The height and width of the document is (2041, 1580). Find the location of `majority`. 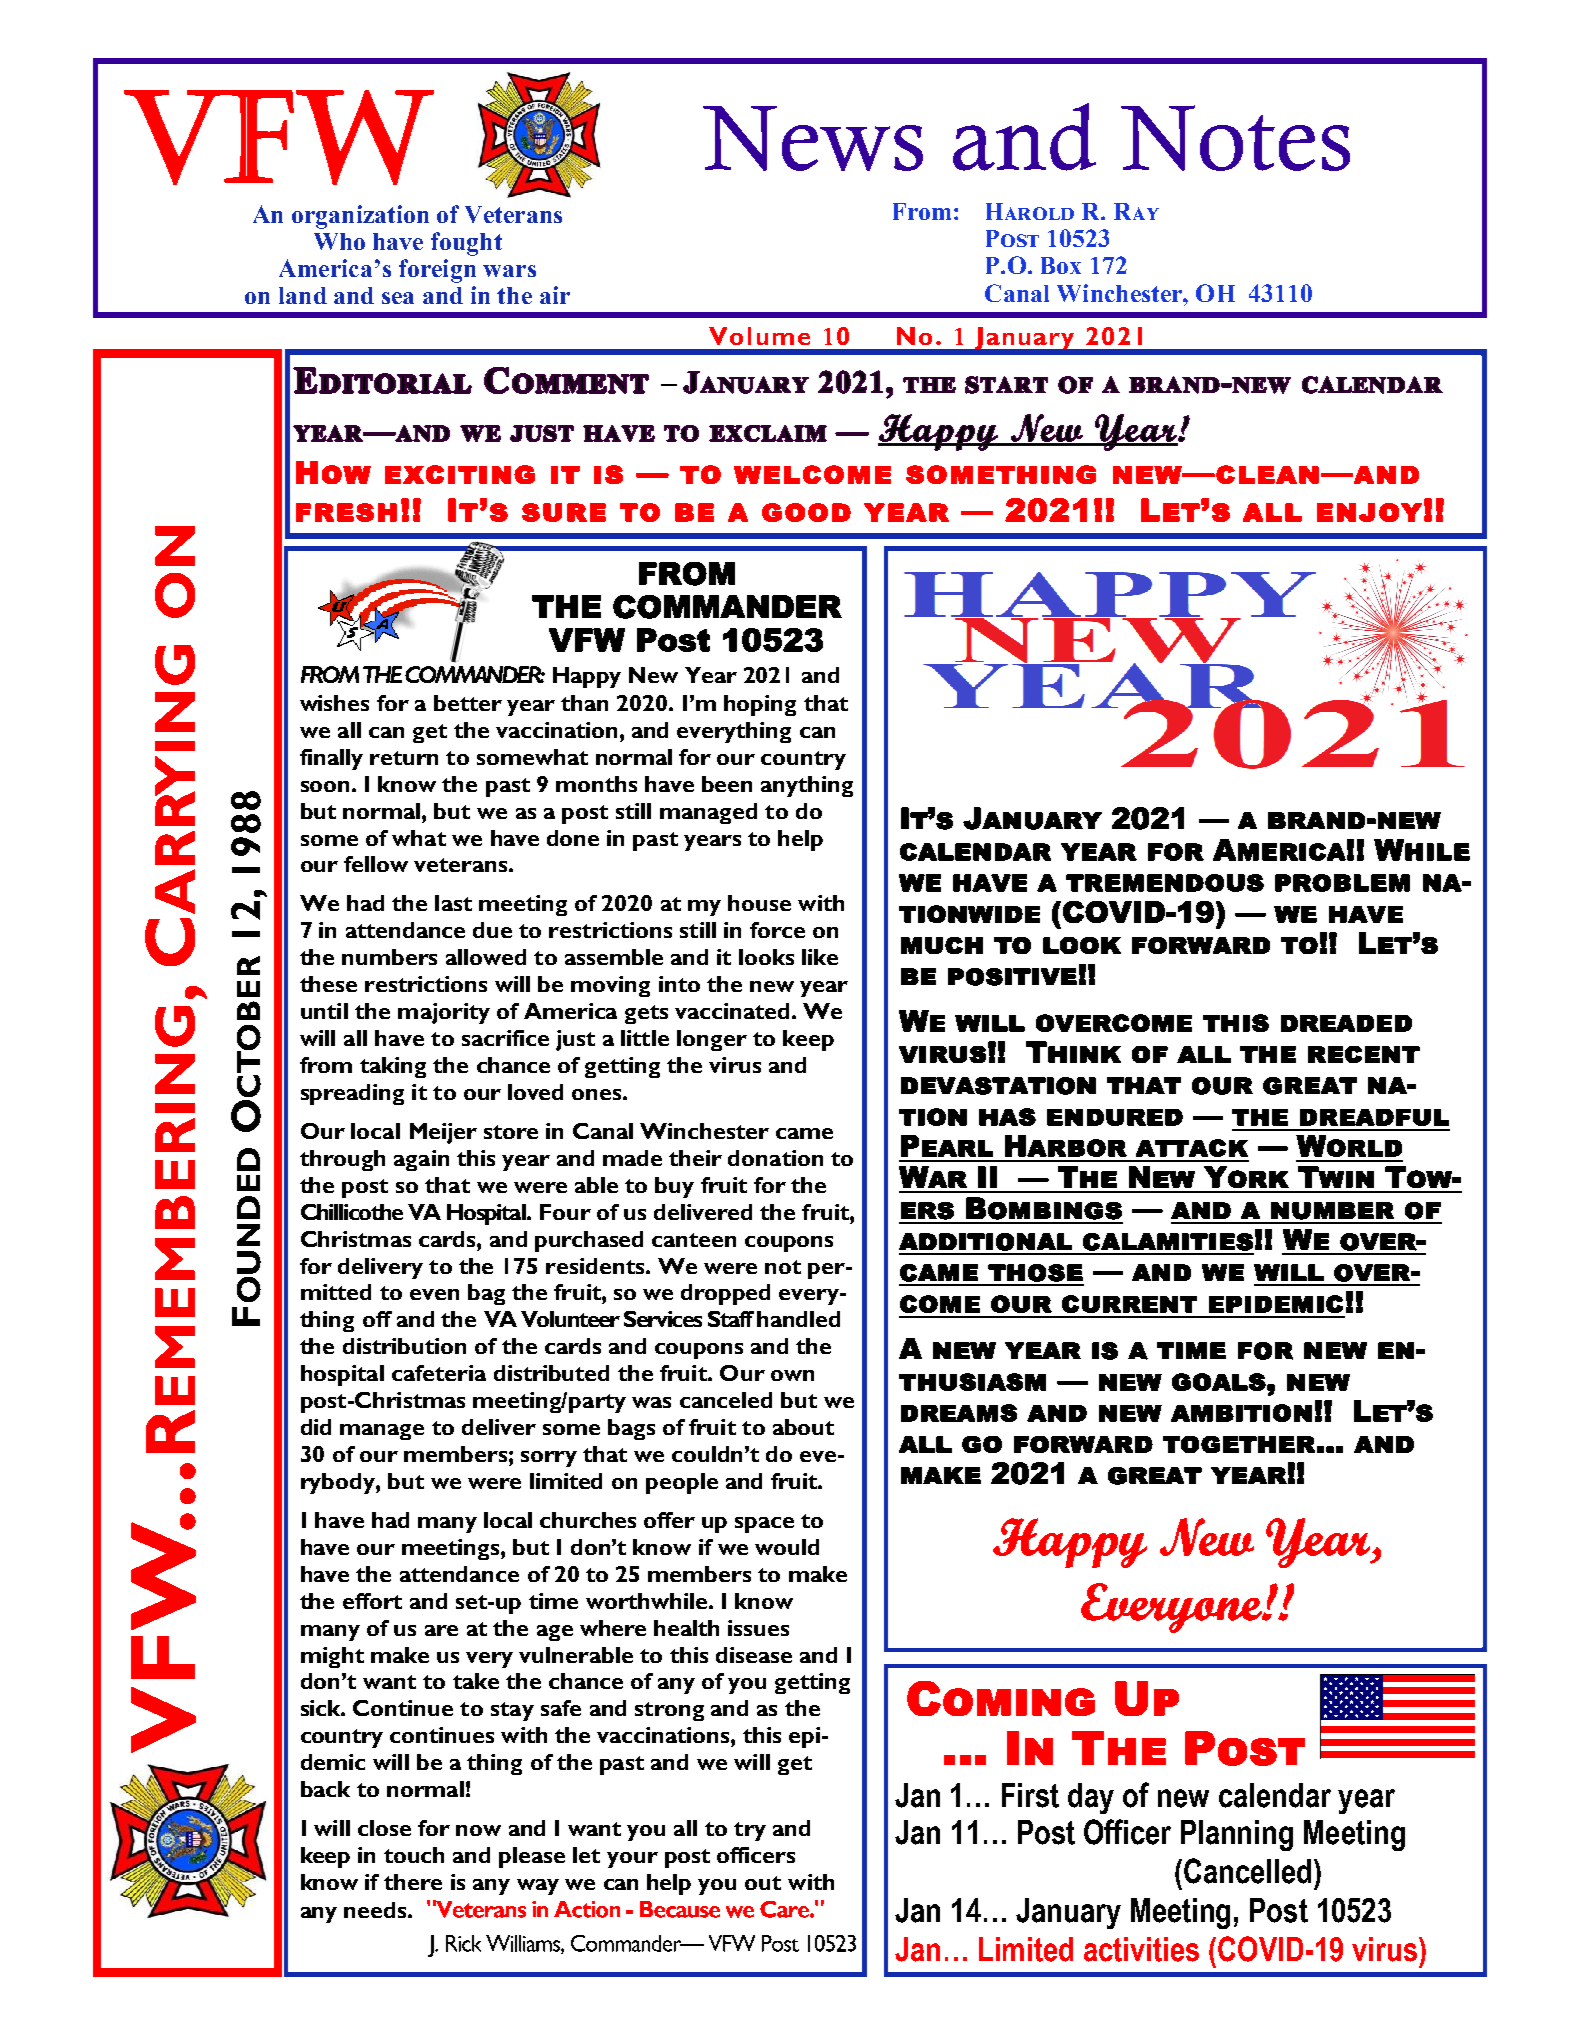

majority is located at coordinates (444, 1013).
